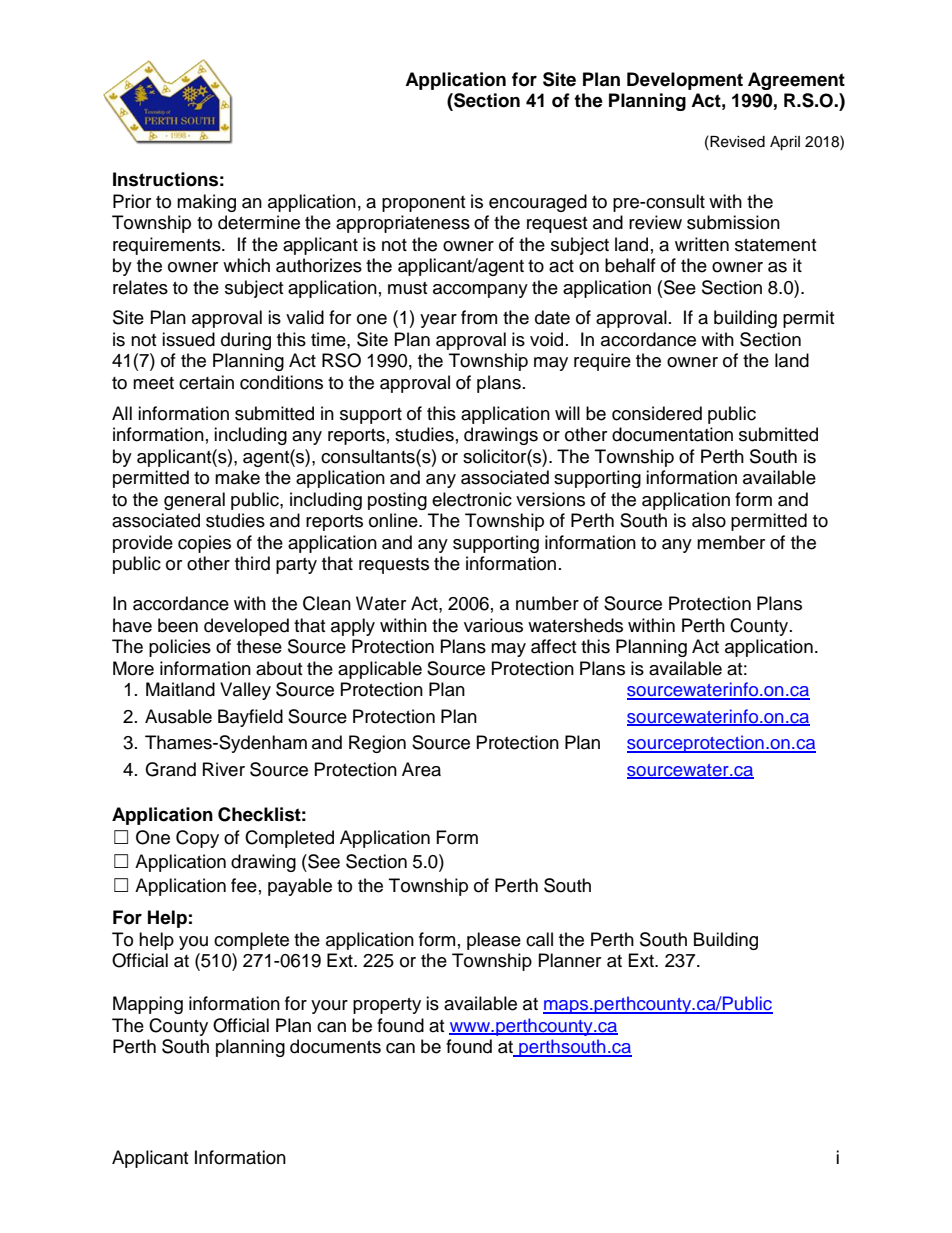 This screenshot has height=1233, width=952. Describe the element at coordinates (387, 1006) in the screenshot. I see `property` at that location.
